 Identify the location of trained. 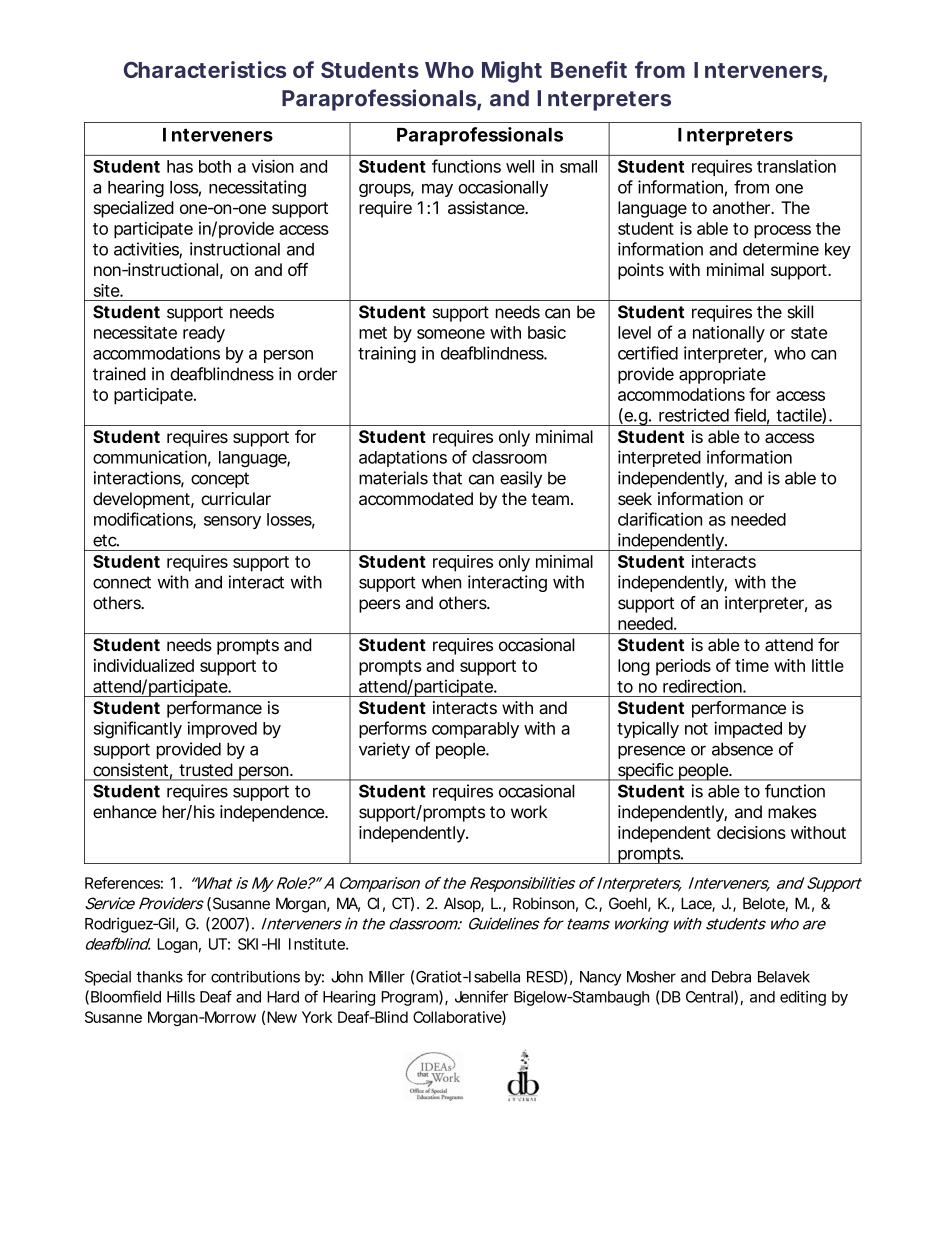
(119, 374).
